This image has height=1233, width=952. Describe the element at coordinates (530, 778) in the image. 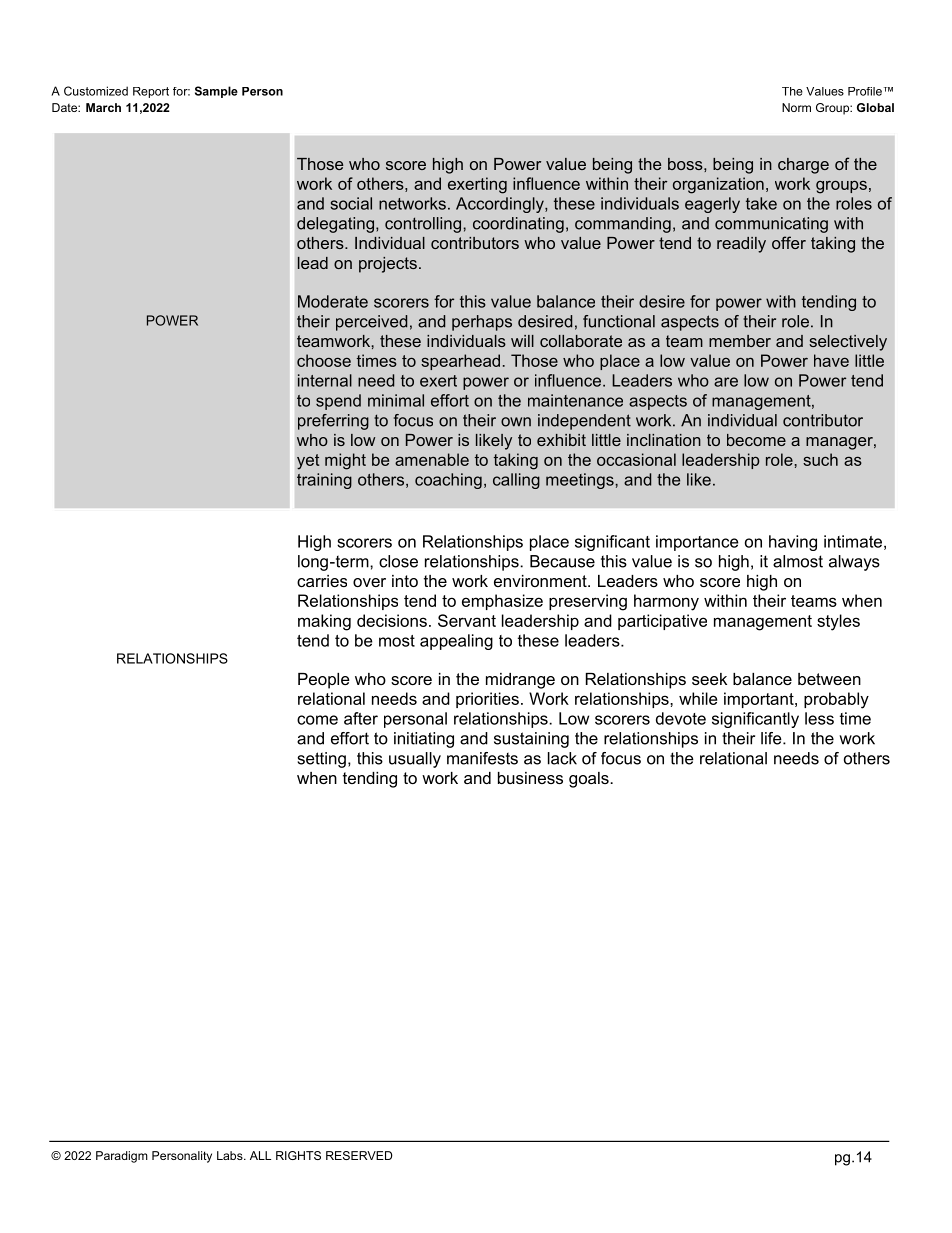

I see `business` at that location.
